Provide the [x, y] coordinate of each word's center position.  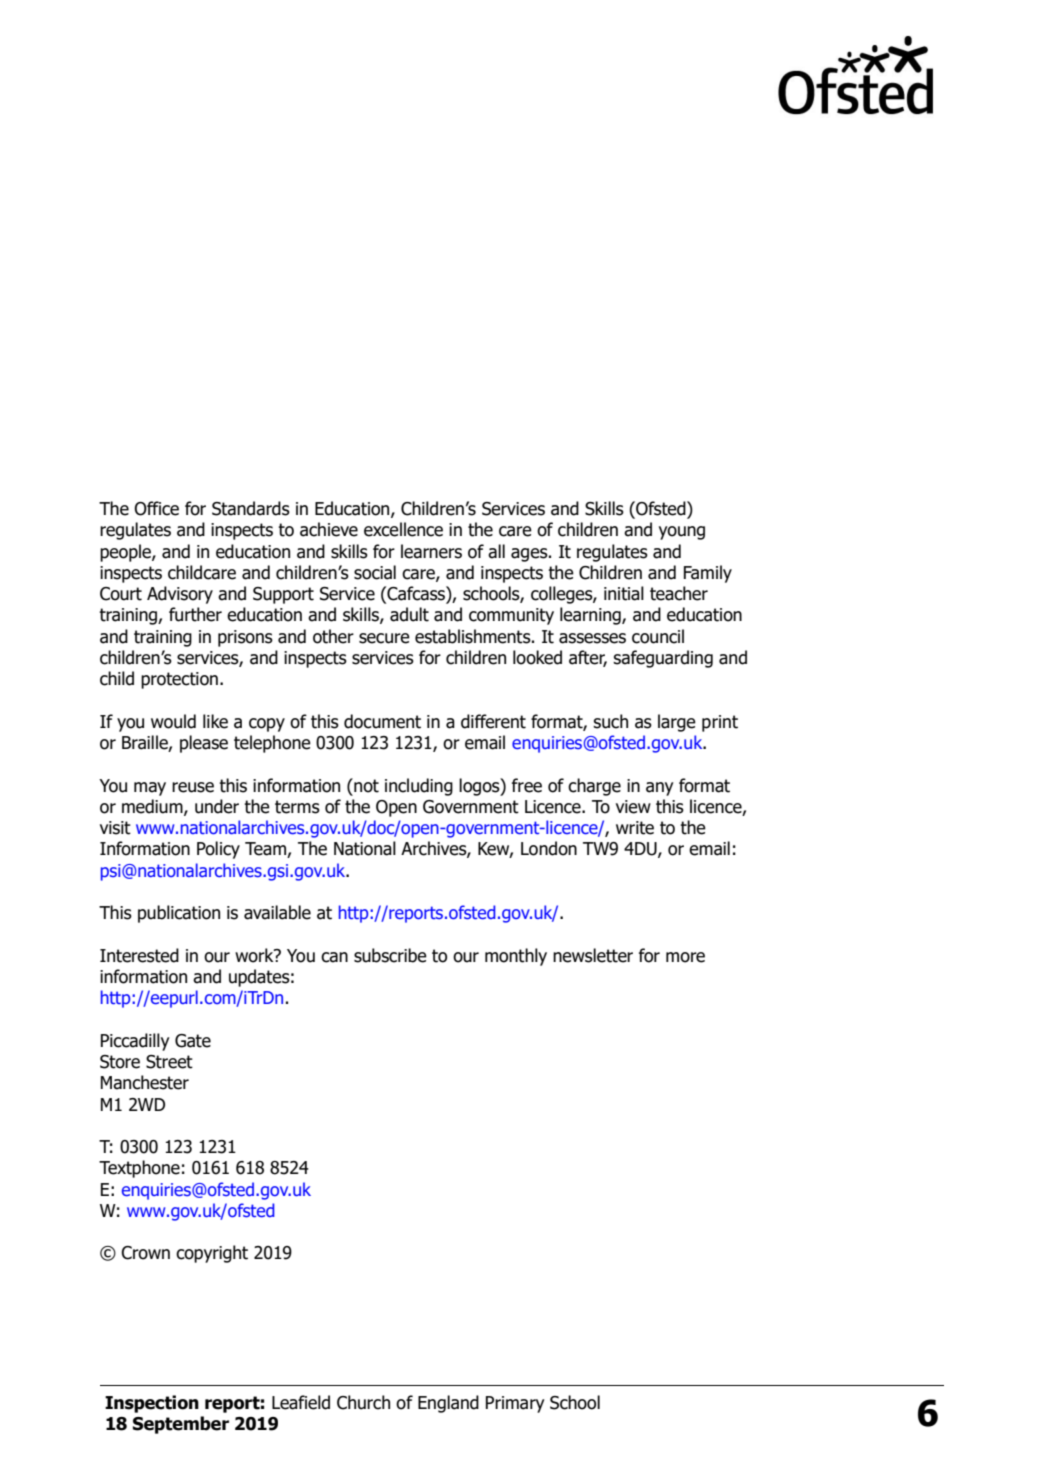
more [685, 957]
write [635, 828]
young [682, 533]
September [181, 1425]
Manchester [145, 1082]
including [419, 787]
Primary [515, 1404]
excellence [403, 529]
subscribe [390, 955]
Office [156, 508]
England [448, 1404]
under [217, 806]
